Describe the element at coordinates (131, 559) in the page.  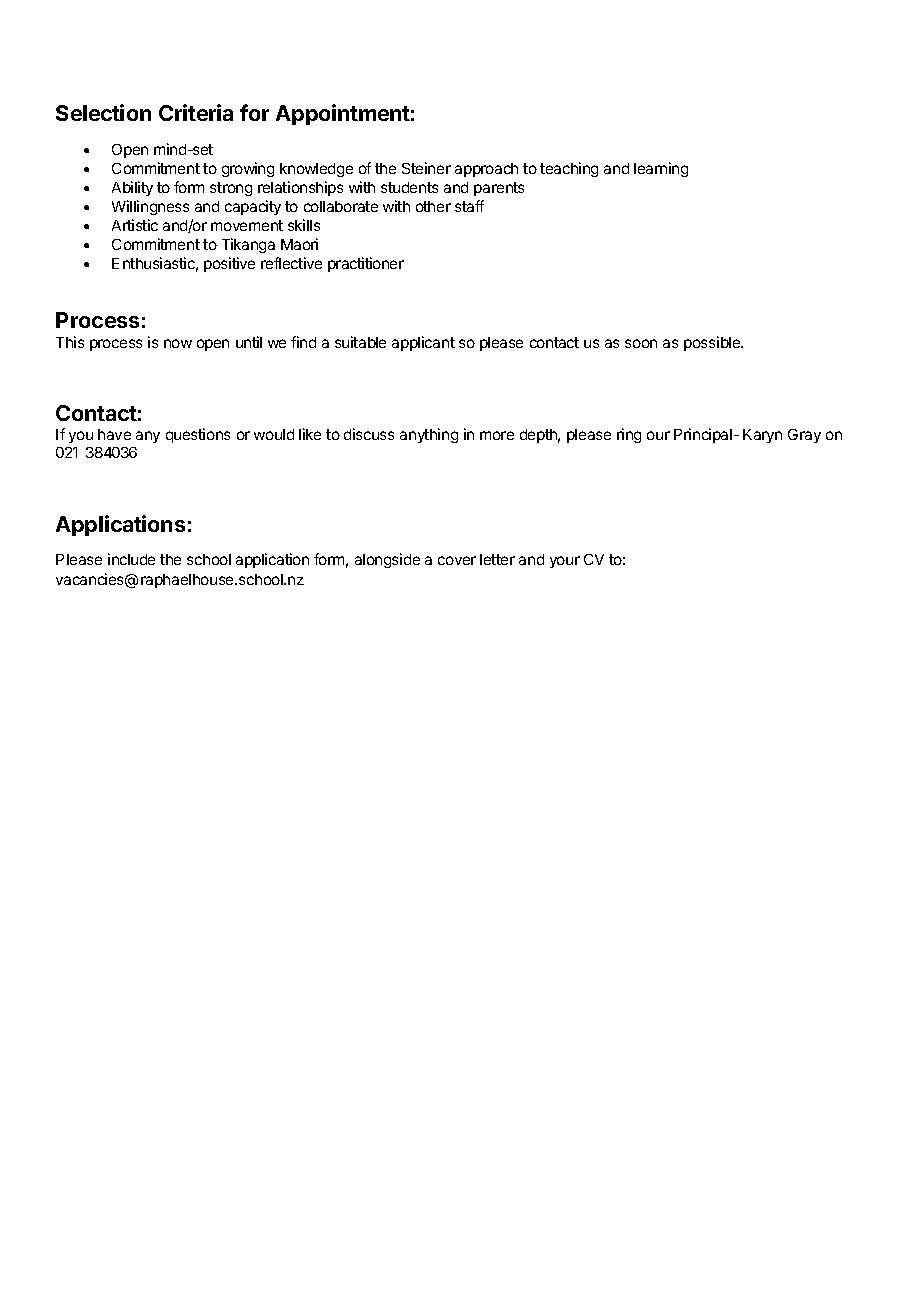
I see `include` at that location.
